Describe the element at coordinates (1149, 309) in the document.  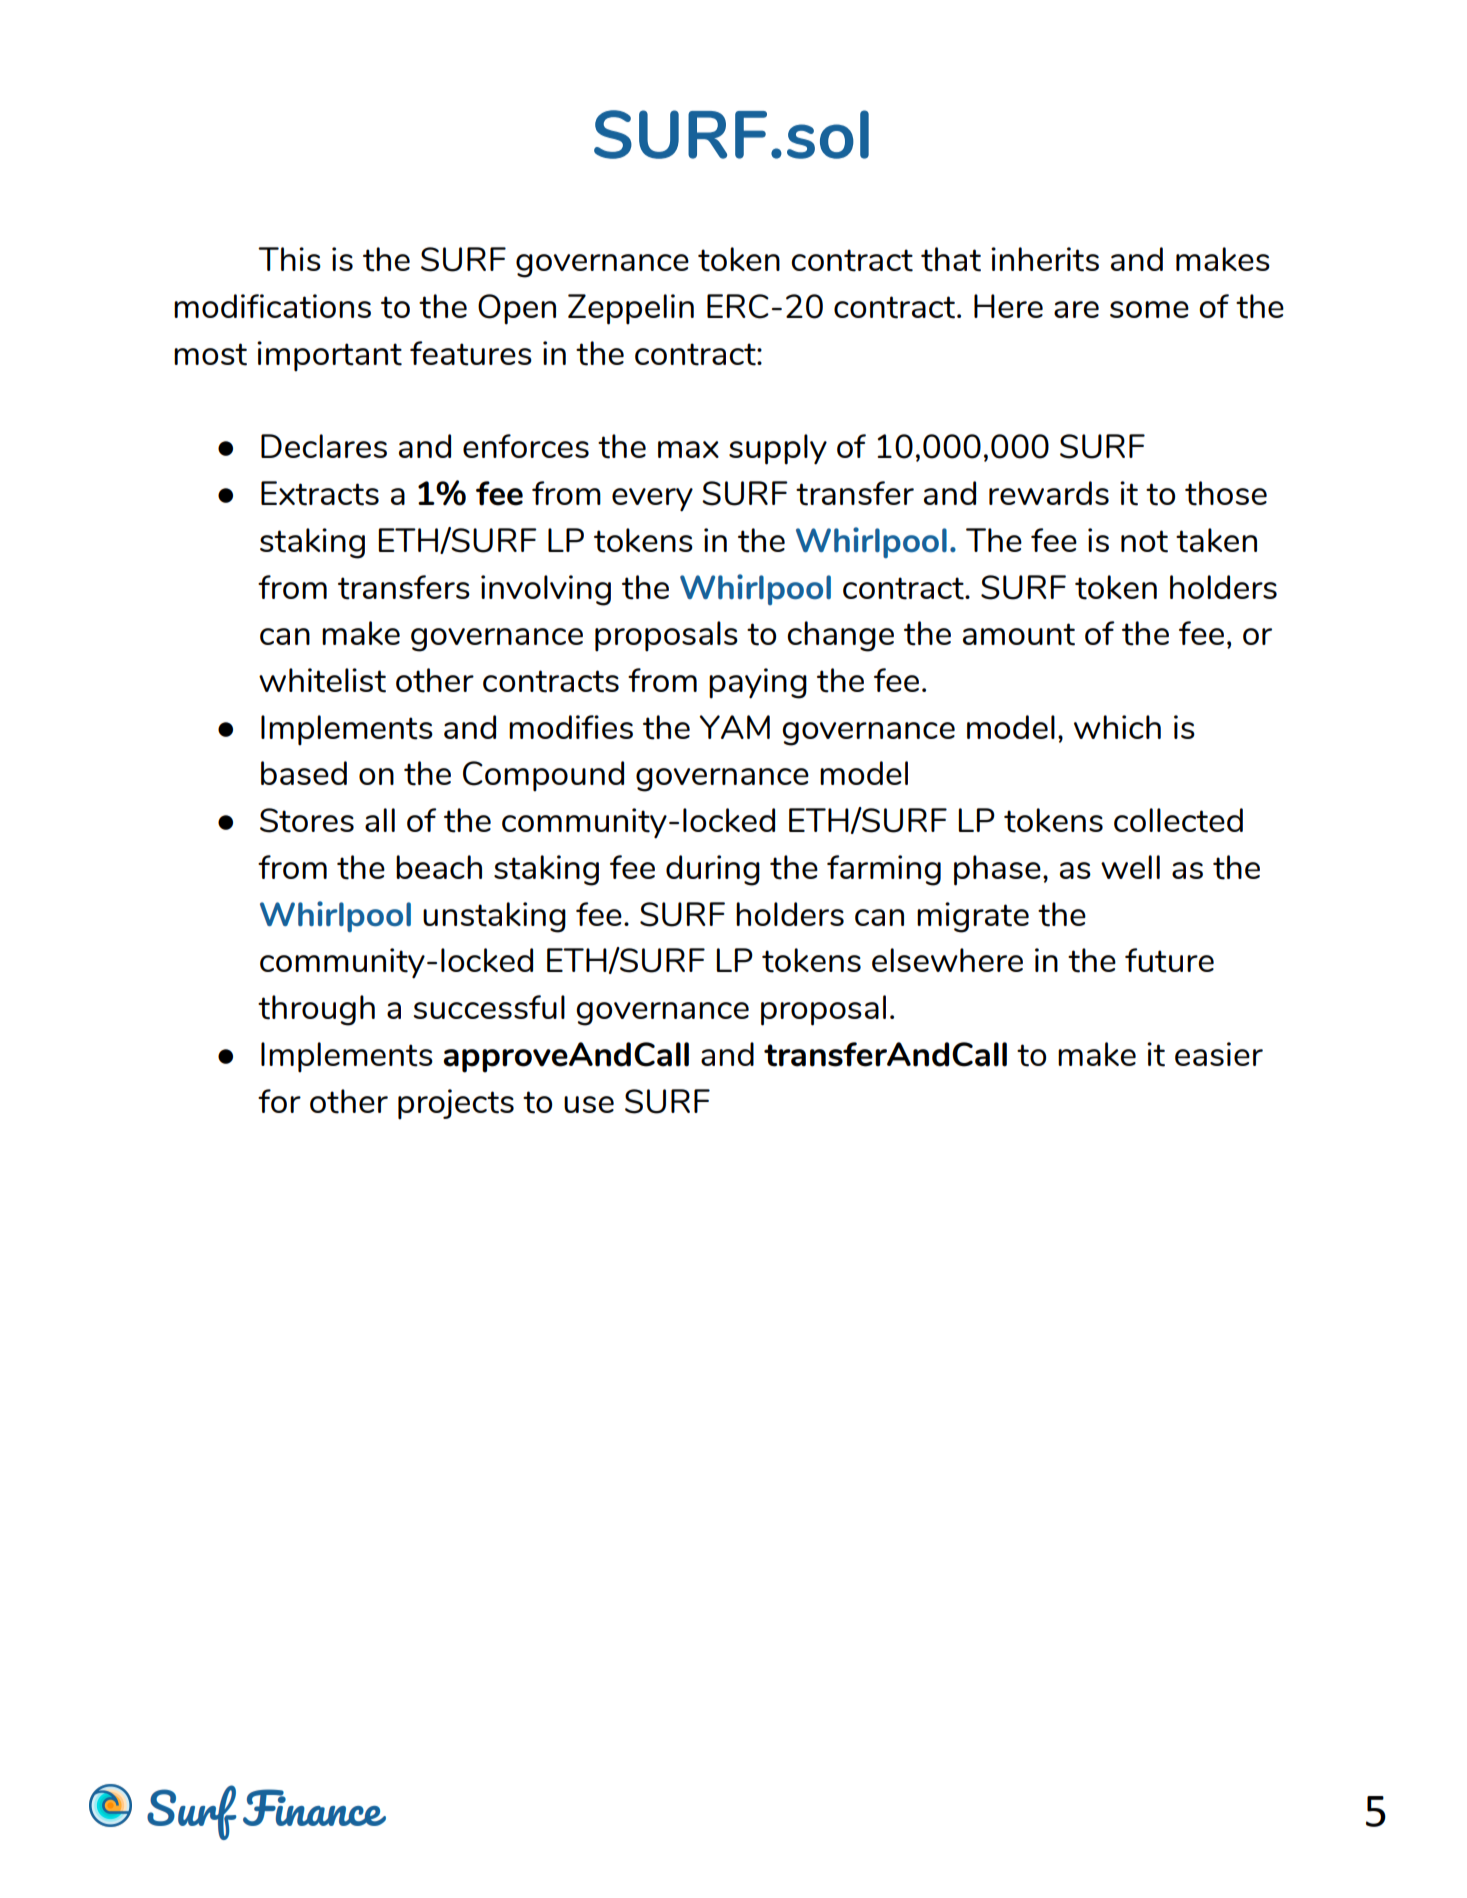
I see `some` at that location.
